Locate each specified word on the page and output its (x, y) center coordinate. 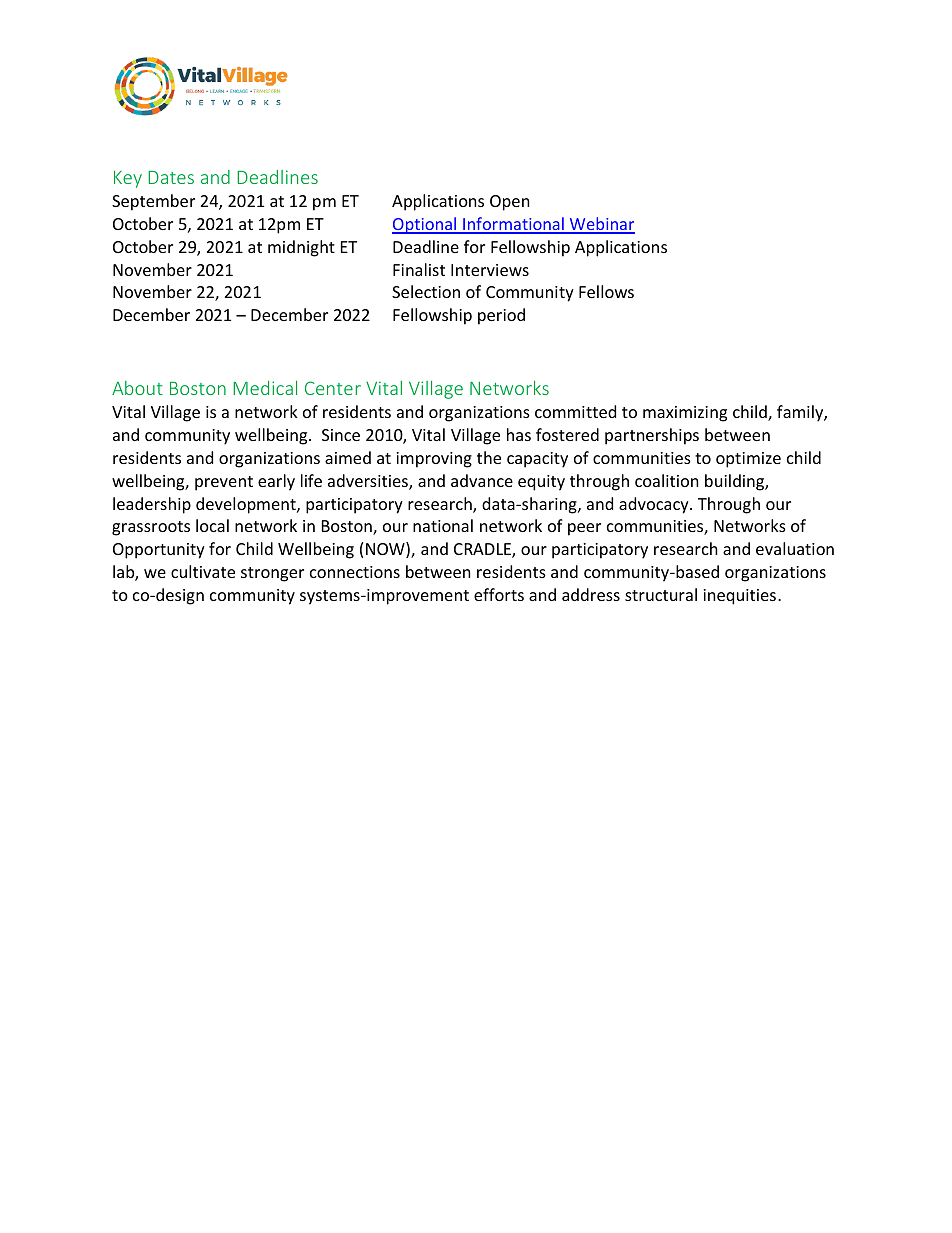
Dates (171, 177)
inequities (739, 597)
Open (510, 203)
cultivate (203, 571)
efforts (499, 594)
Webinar (601, 225)
